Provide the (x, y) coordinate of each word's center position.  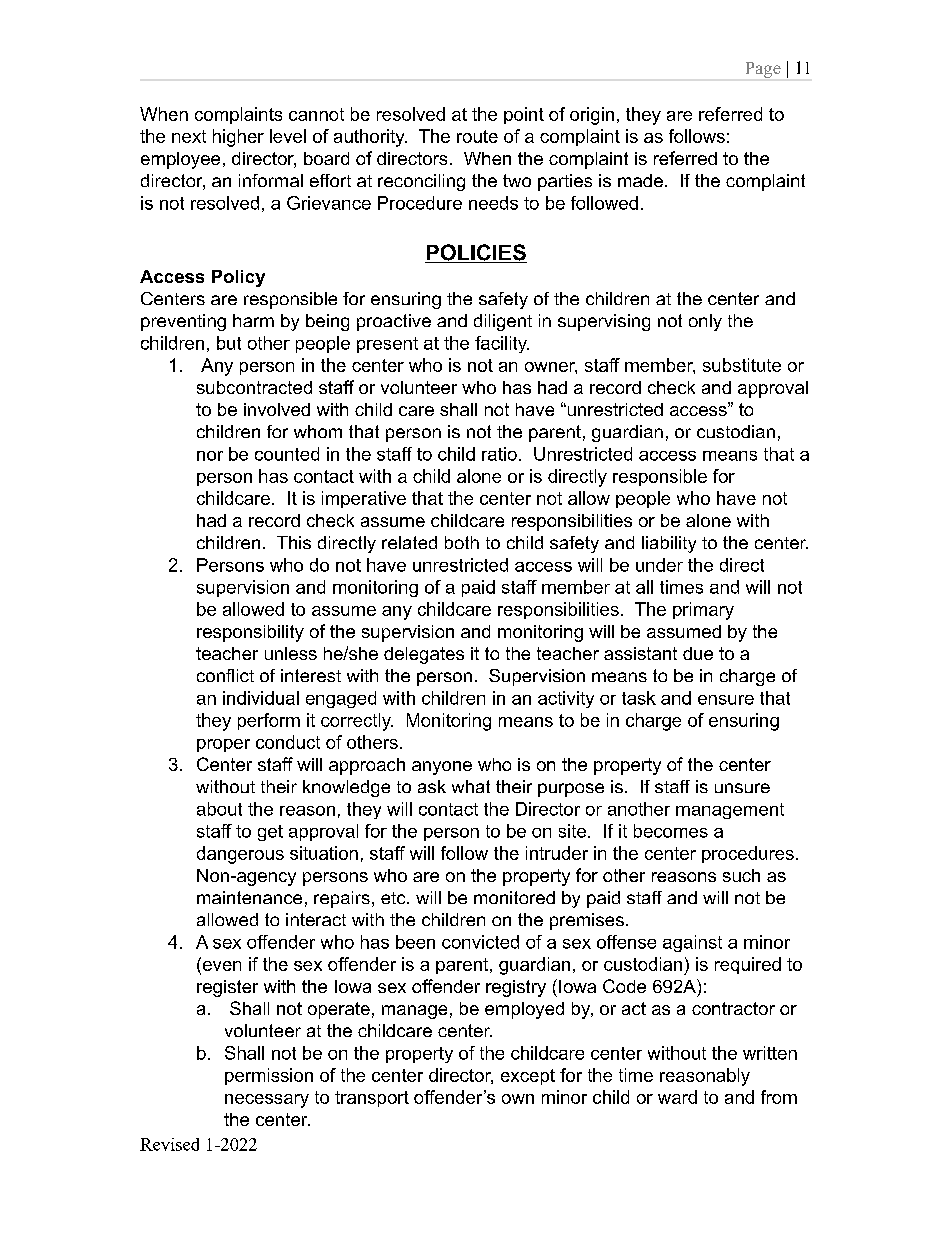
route (477, 136)
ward (677, 1097)
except (528, 1077)
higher (238, 138)
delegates (424, 655)
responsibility (250, 633)
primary (703, 611)
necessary (267, 1101)
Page (763, 70)
